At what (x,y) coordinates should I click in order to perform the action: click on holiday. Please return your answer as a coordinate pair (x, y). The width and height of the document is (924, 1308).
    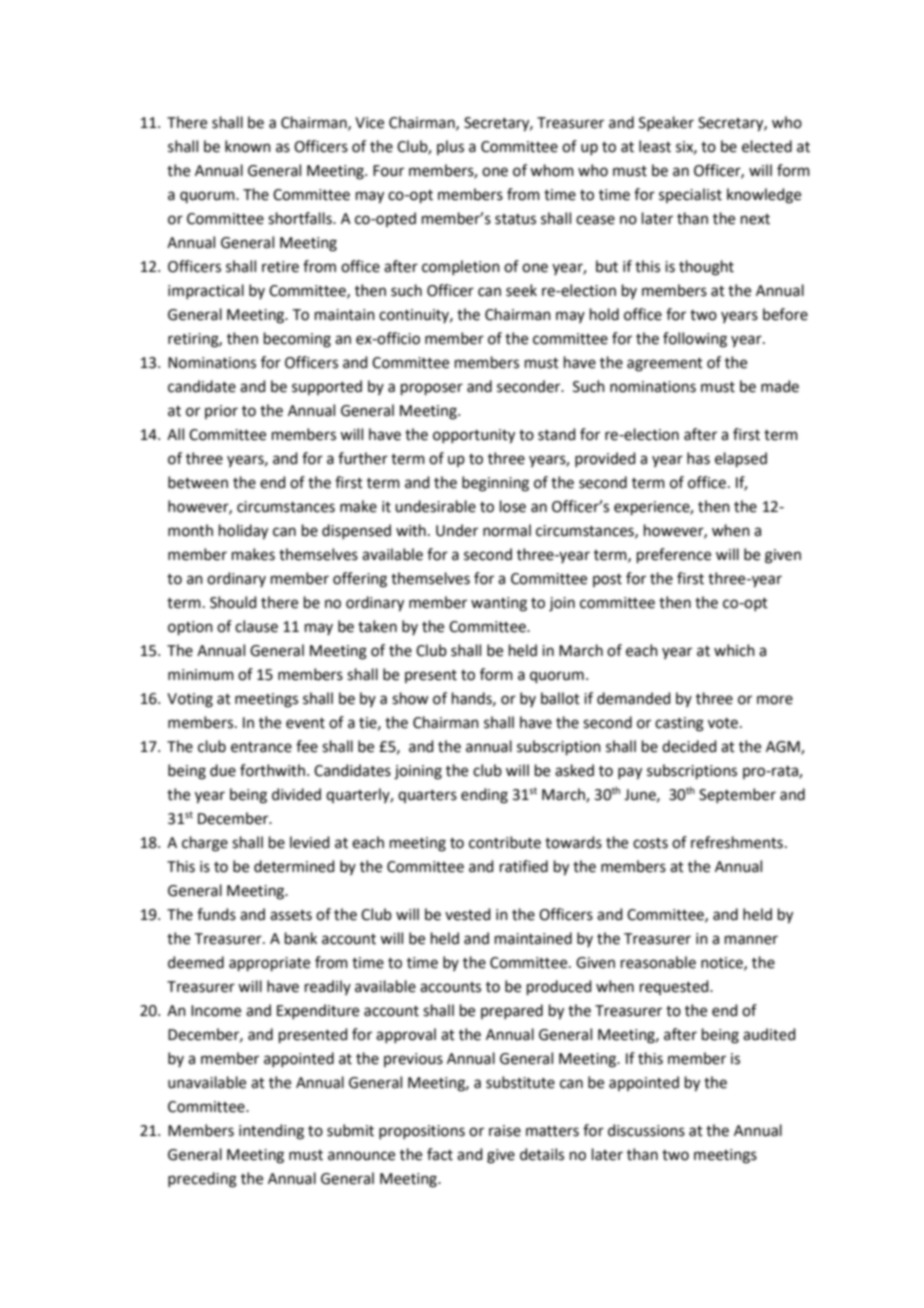
    Looking at the image, I should click on (243, 532).
